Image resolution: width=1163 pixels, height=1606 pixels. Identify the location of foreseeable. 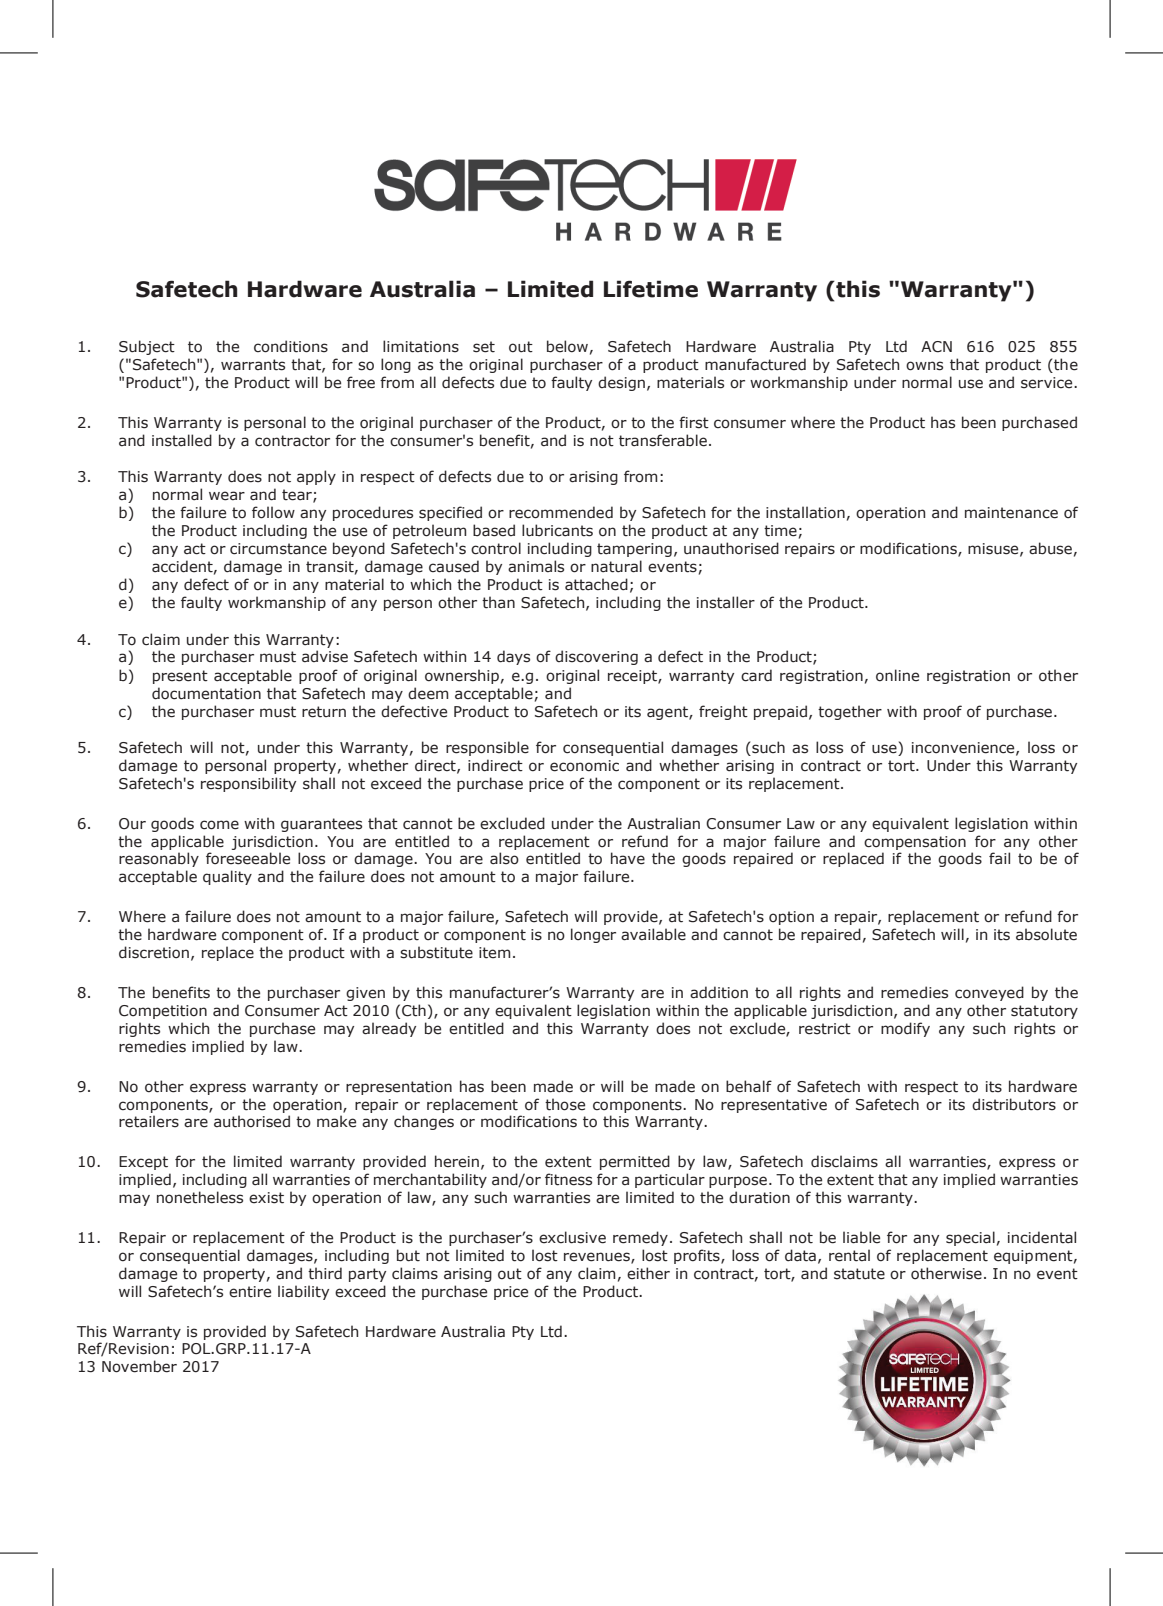
(248, 858).
